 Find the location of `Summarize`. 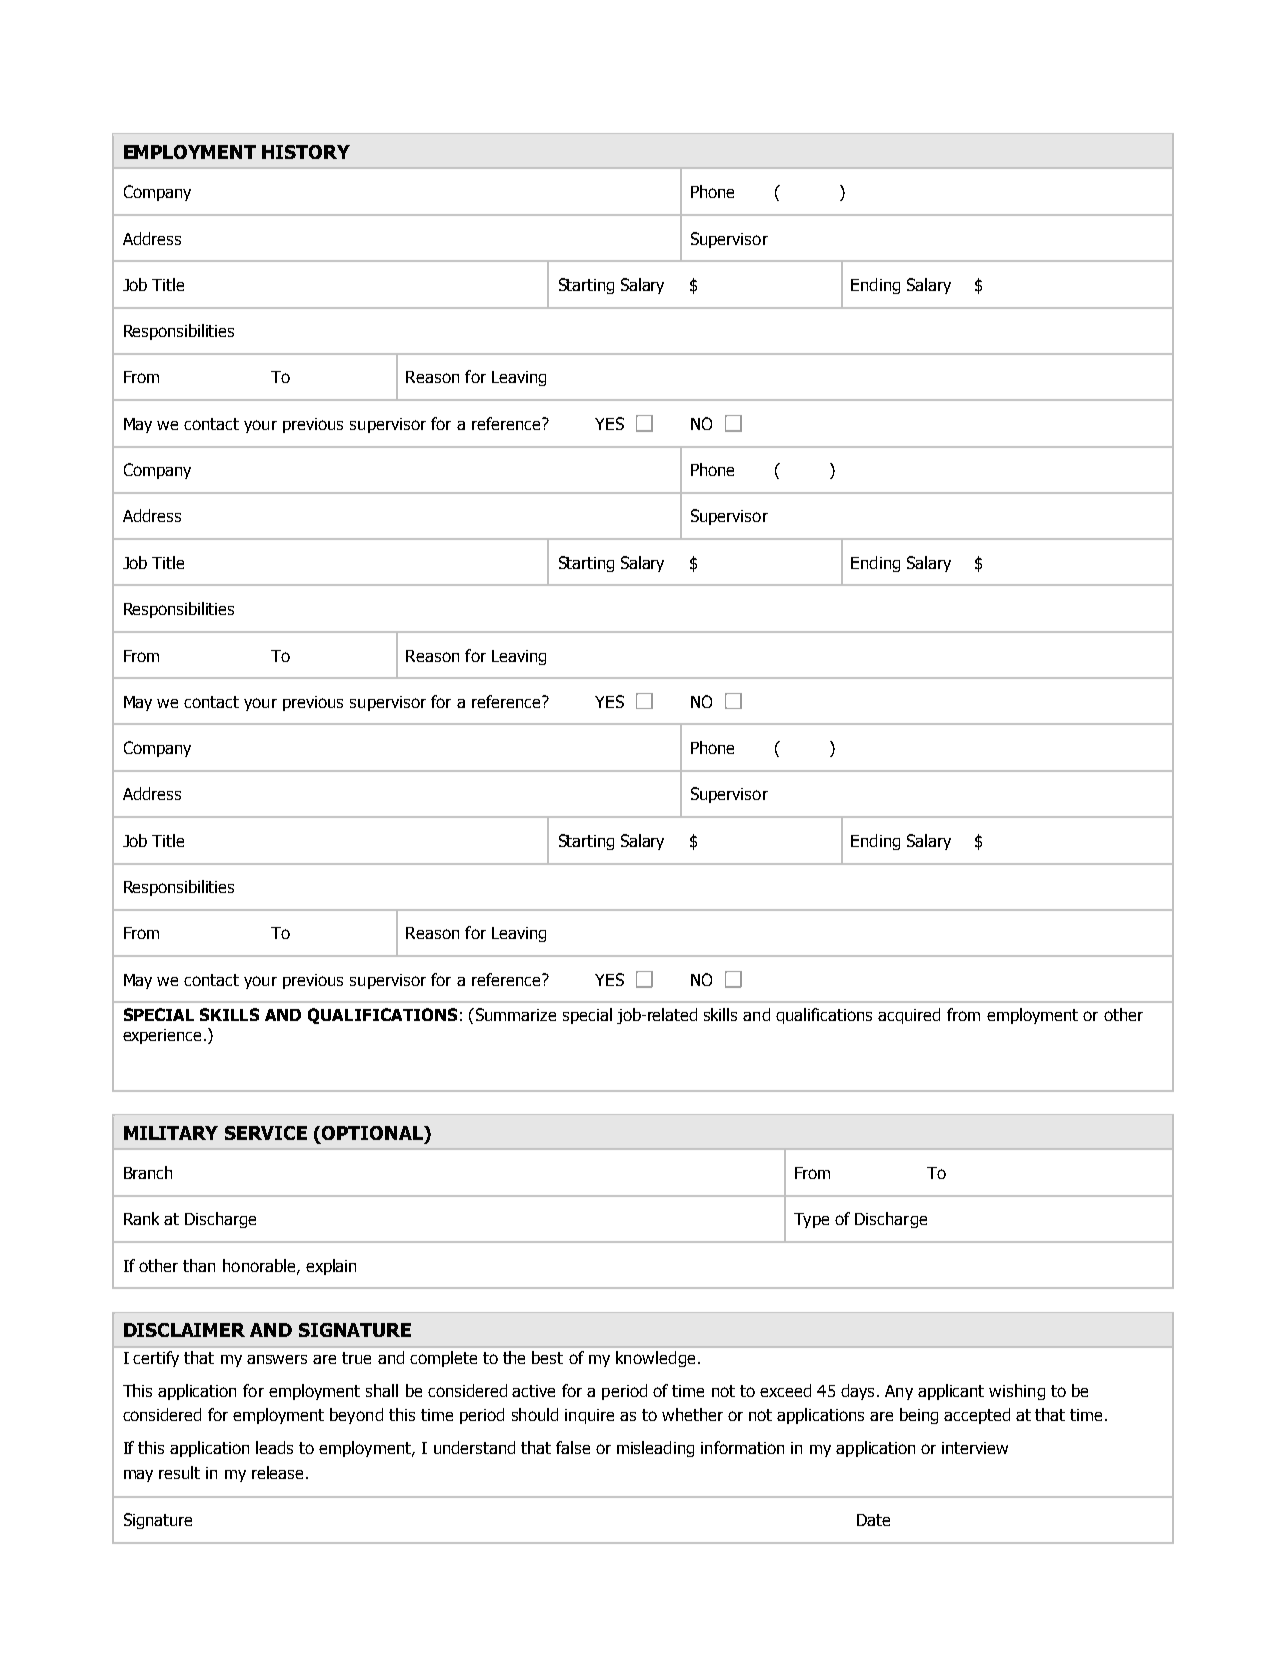

Summarize is located at coordinates (516, 1014).
